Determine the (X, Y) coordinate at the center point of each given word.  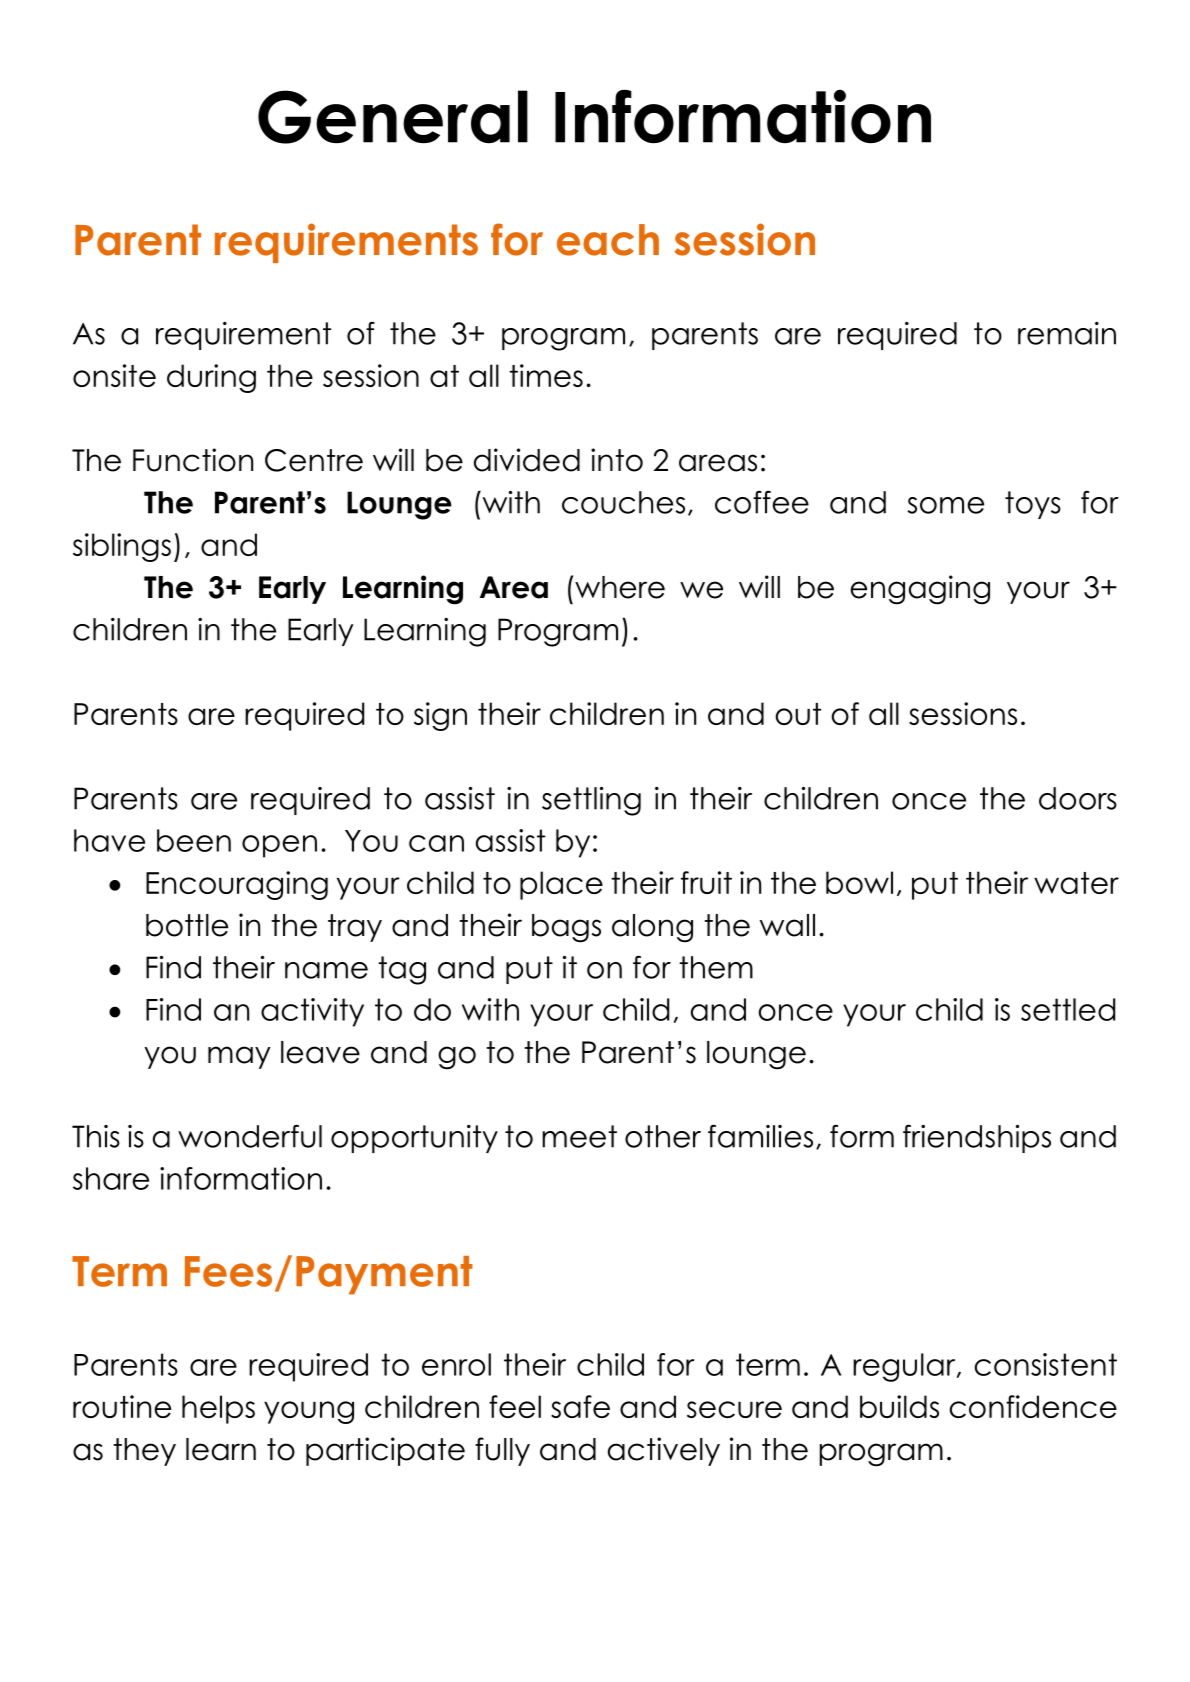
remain (1067, 333)
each (608, 240)
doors (1078, 798)
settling (591, 801)
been (194, 840)
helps (218, 1409)
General (393, 117)
